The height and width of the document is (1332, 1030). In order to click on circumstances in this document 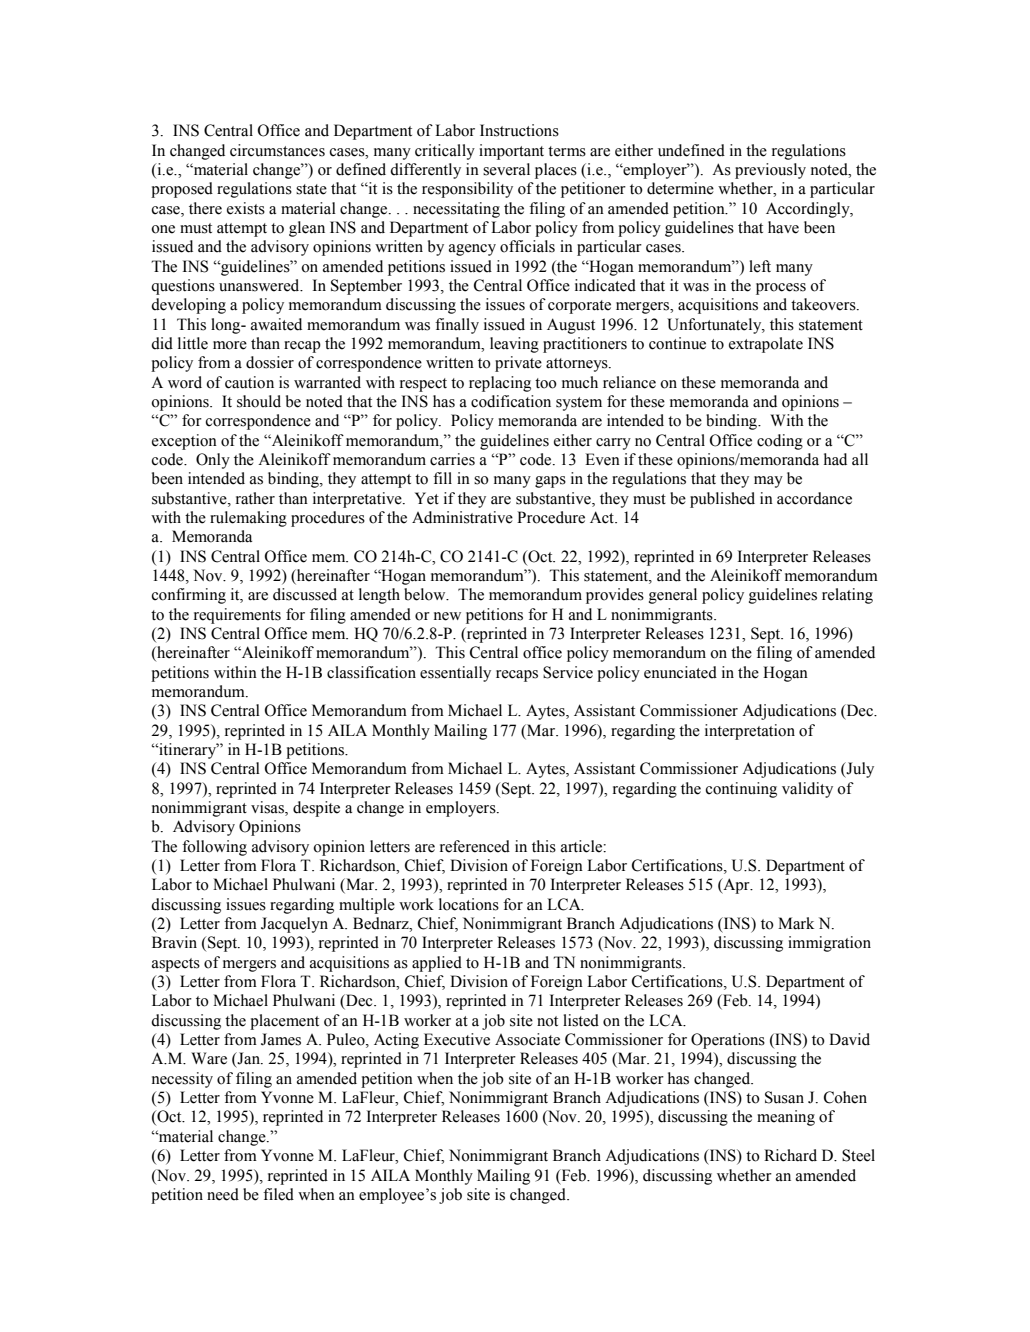, I will do `click(277, 150)`.
